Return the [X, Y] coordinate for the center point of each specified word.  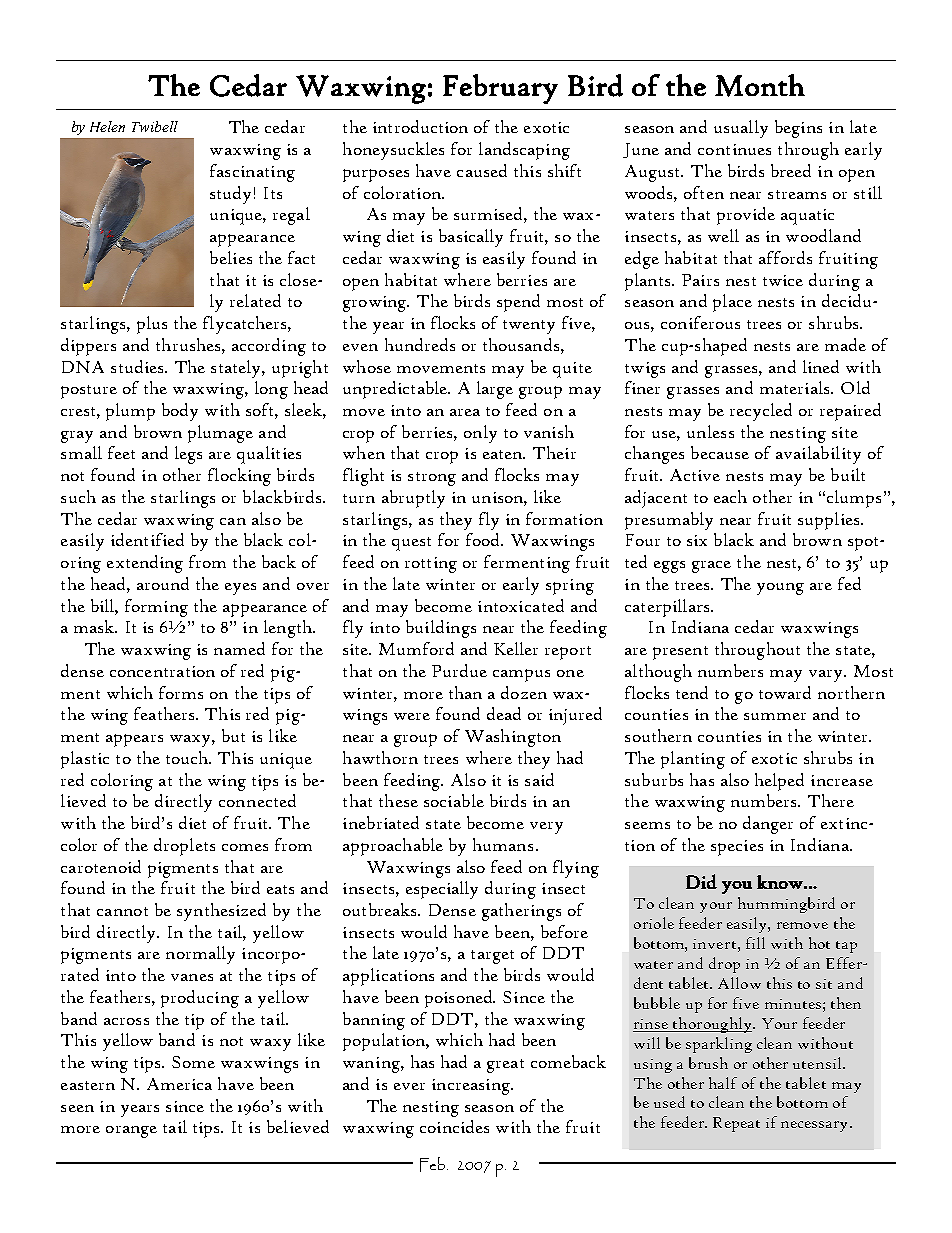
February [500, 89]
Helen [107, 126]
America [179, 1084]
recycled [761, 412]
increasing [472, 1087]
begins [798, 129]
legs [188, 455]
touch [188, 757]
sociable [454, 800]
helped [779, 782]
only [480, 434]
